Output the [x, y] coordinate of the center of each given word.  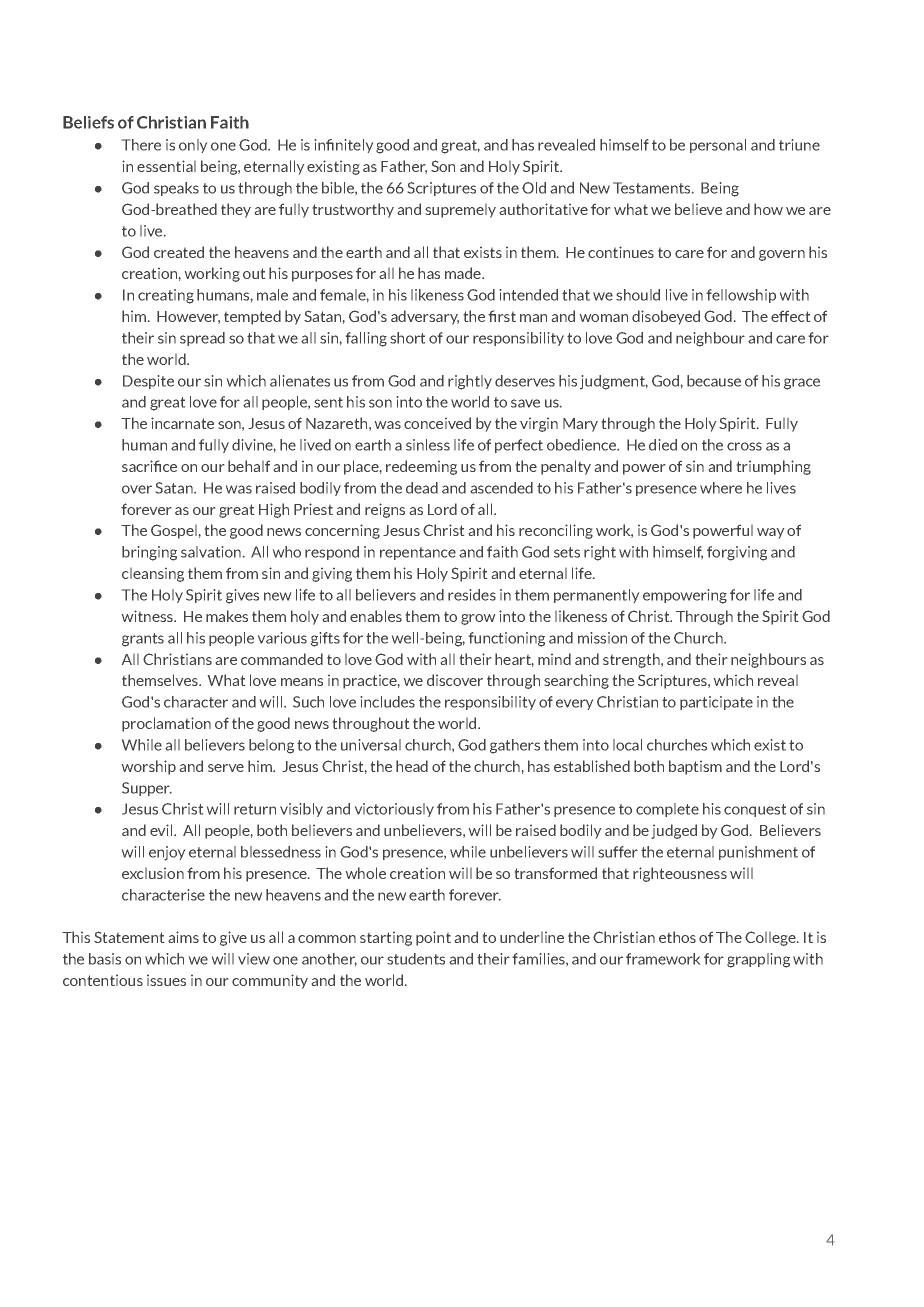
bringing [149, 553]
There [141, 145]
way [770, 533]
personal [718, 146]
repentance [418, 553]
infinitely [344, 146]
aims [184, 937]
